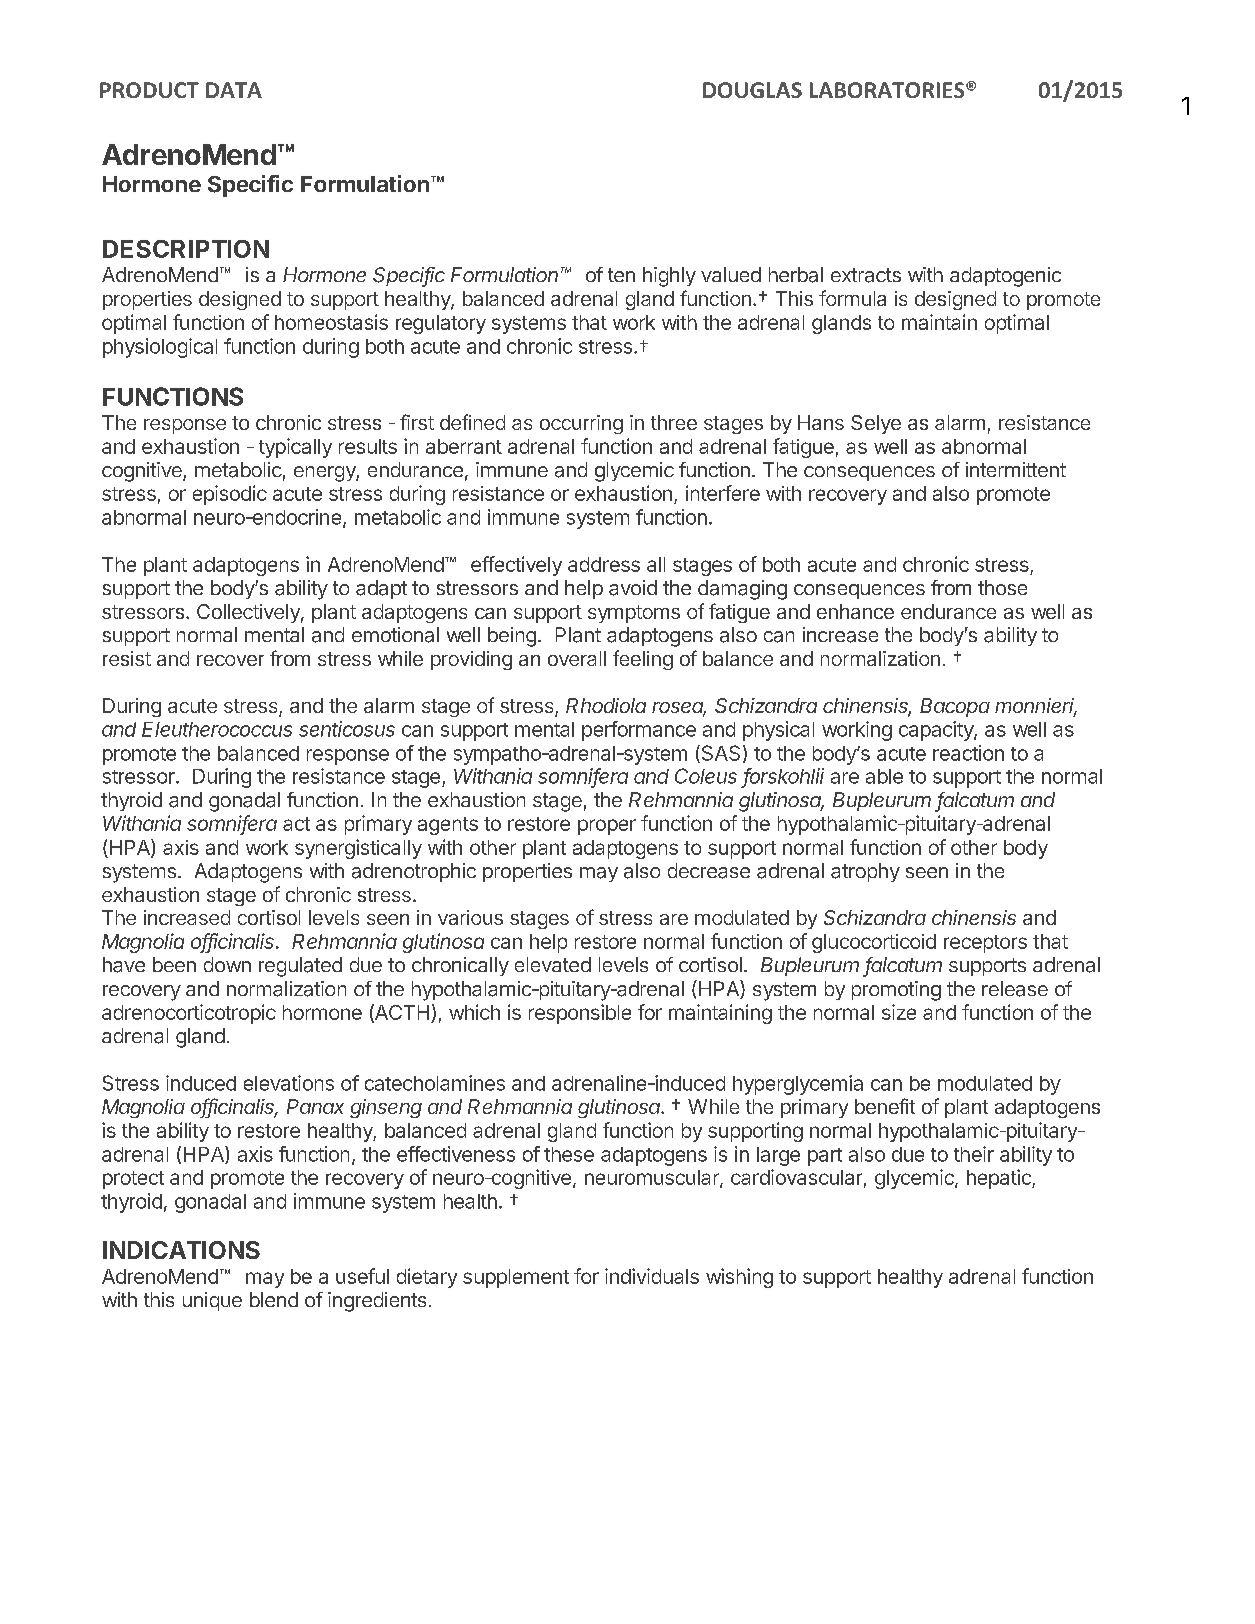 This screenshot has width=1255, height=1624. Describe the element at coordinates (516, 1278) in the screenshot. I see `supplement` at that location.
